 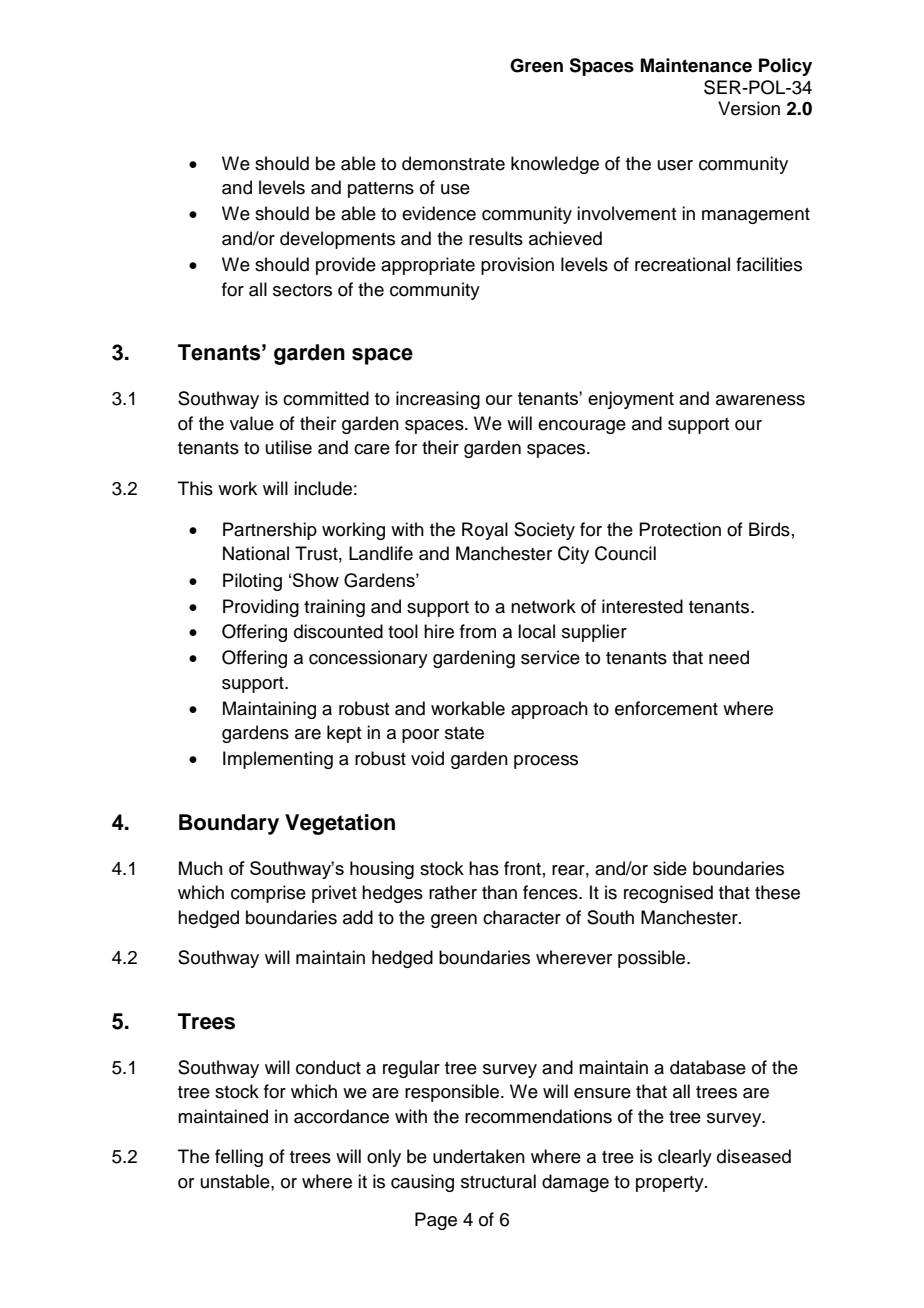 What do you see at coordinates (729, 657) in the image?
I see `need` at bounding box center [729, 657].
